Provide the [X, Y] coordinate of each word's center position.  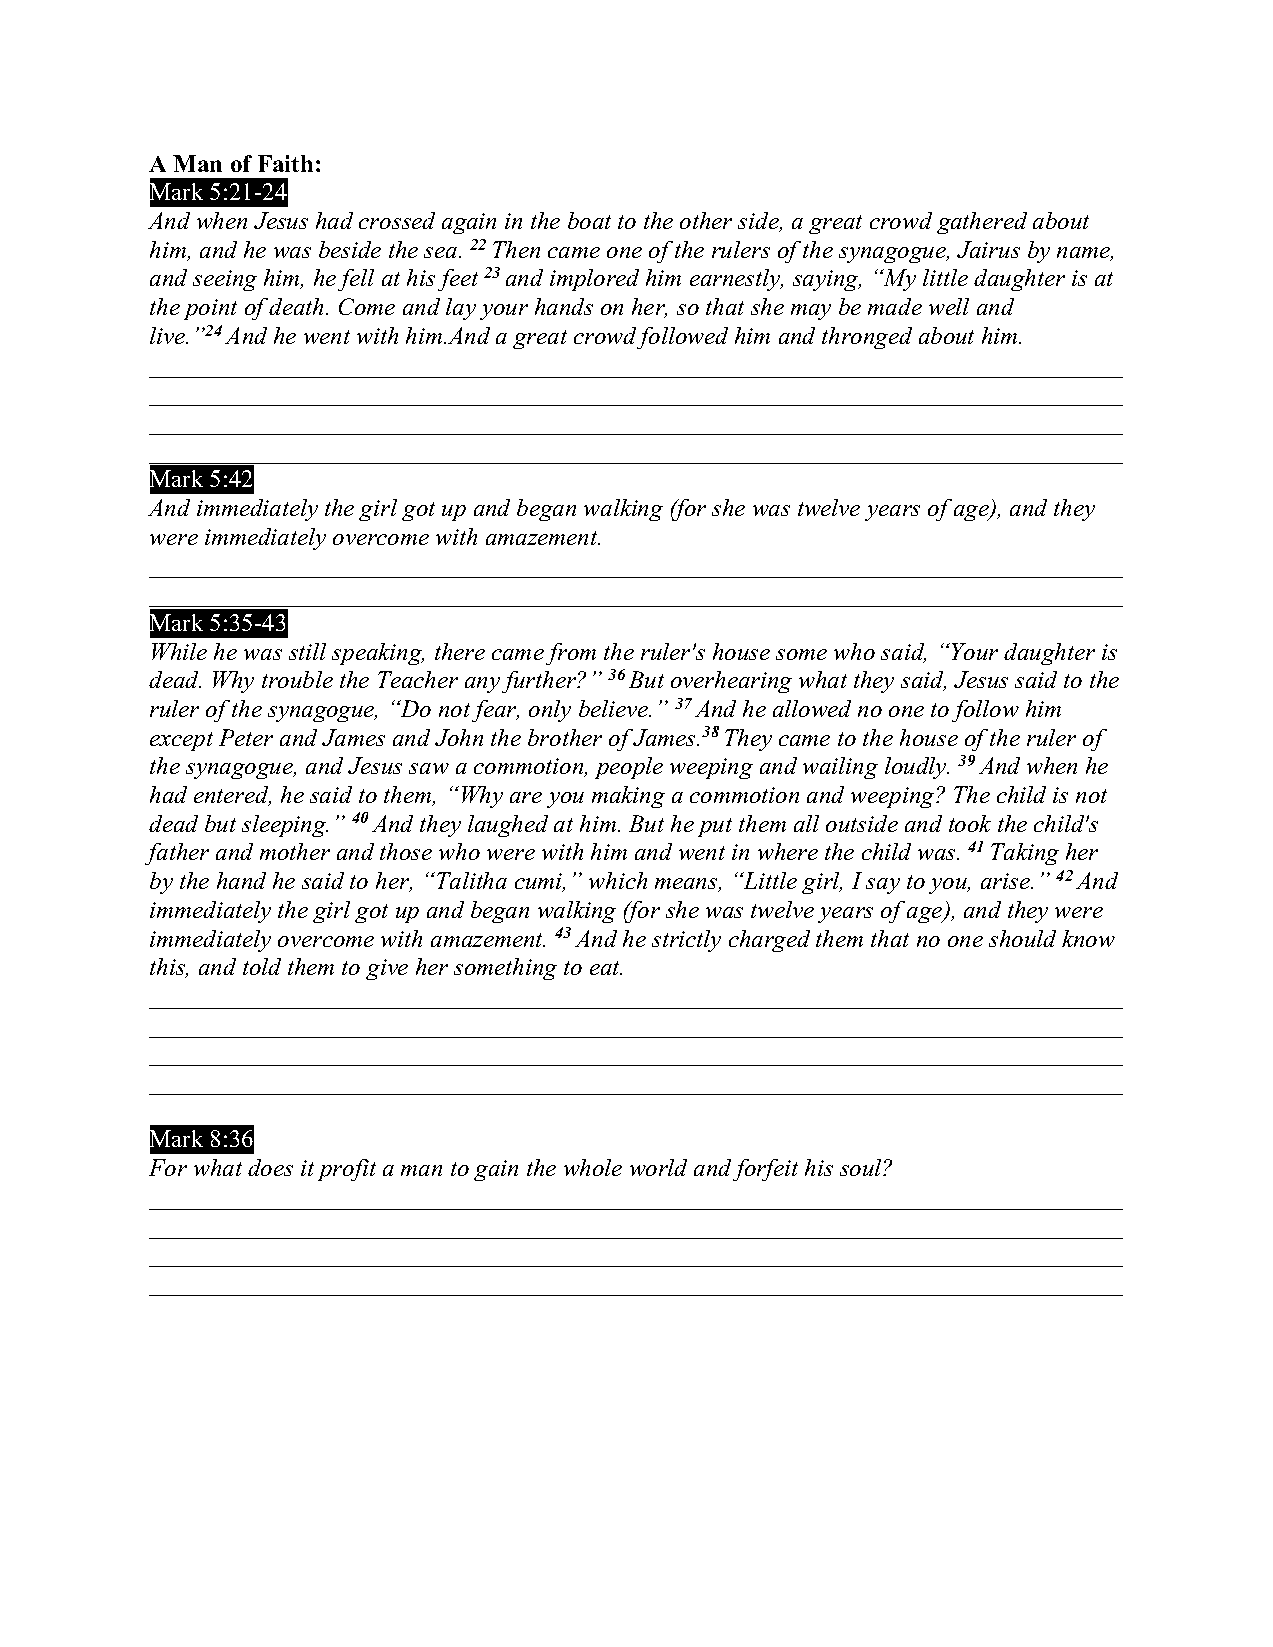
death [298, 306]
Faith [285, 163]
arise [1006, 881]
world [658, 1167]
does [270, 1167]
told [262, 966]
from [571, 654]
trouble [297, 679]
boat [589, 220]
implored [594, 280]
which [618, 880]
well [949, 306]
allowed [812, 708]
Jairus [988, 249]
